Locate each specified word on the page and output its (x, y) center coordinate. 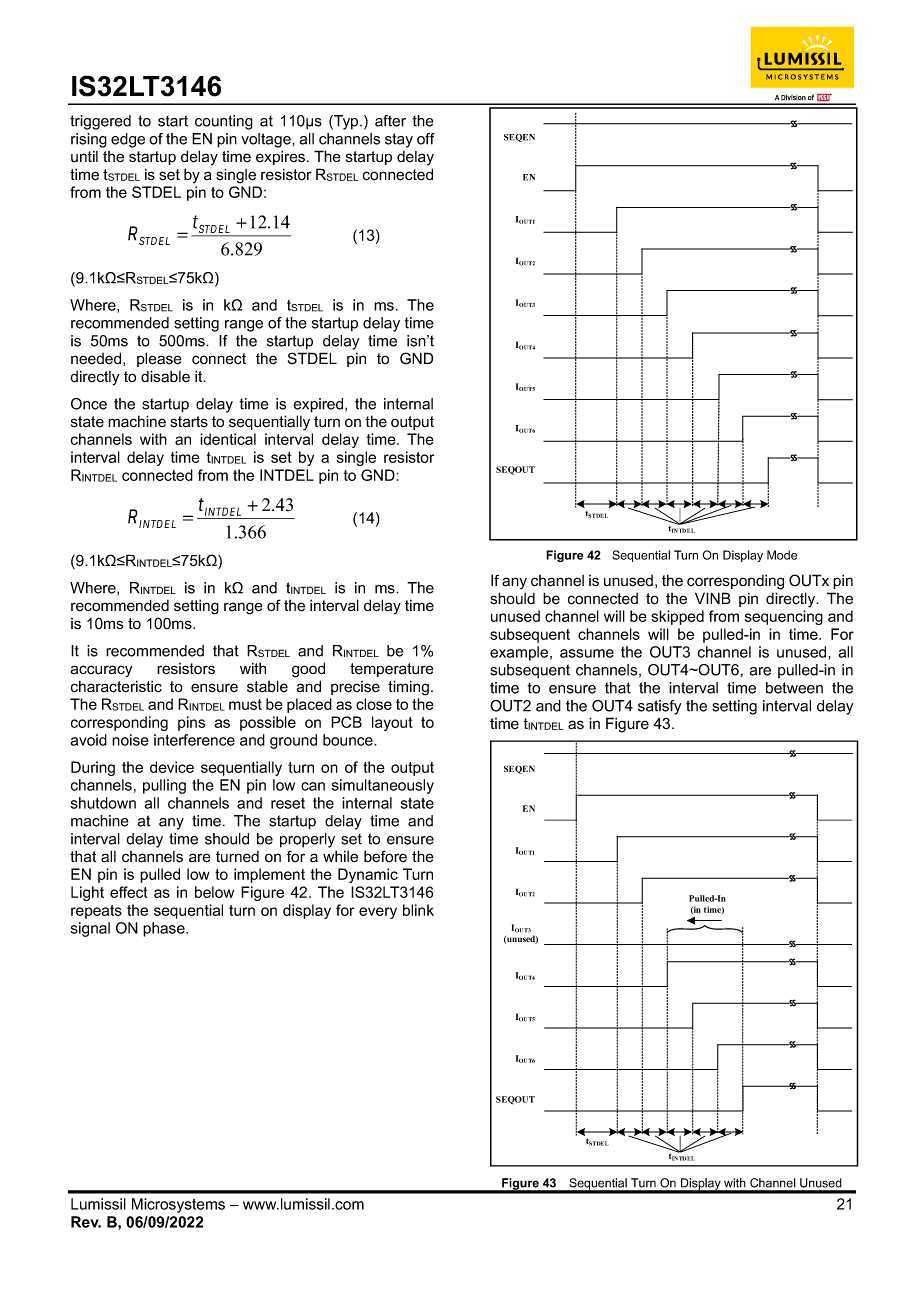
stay (399, 140)
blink (418, 910)
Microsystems (178, 1205)
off (426, 139)
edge (128, 140)
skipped (677, 617)
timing (408, 688)
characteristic (116, 686)
